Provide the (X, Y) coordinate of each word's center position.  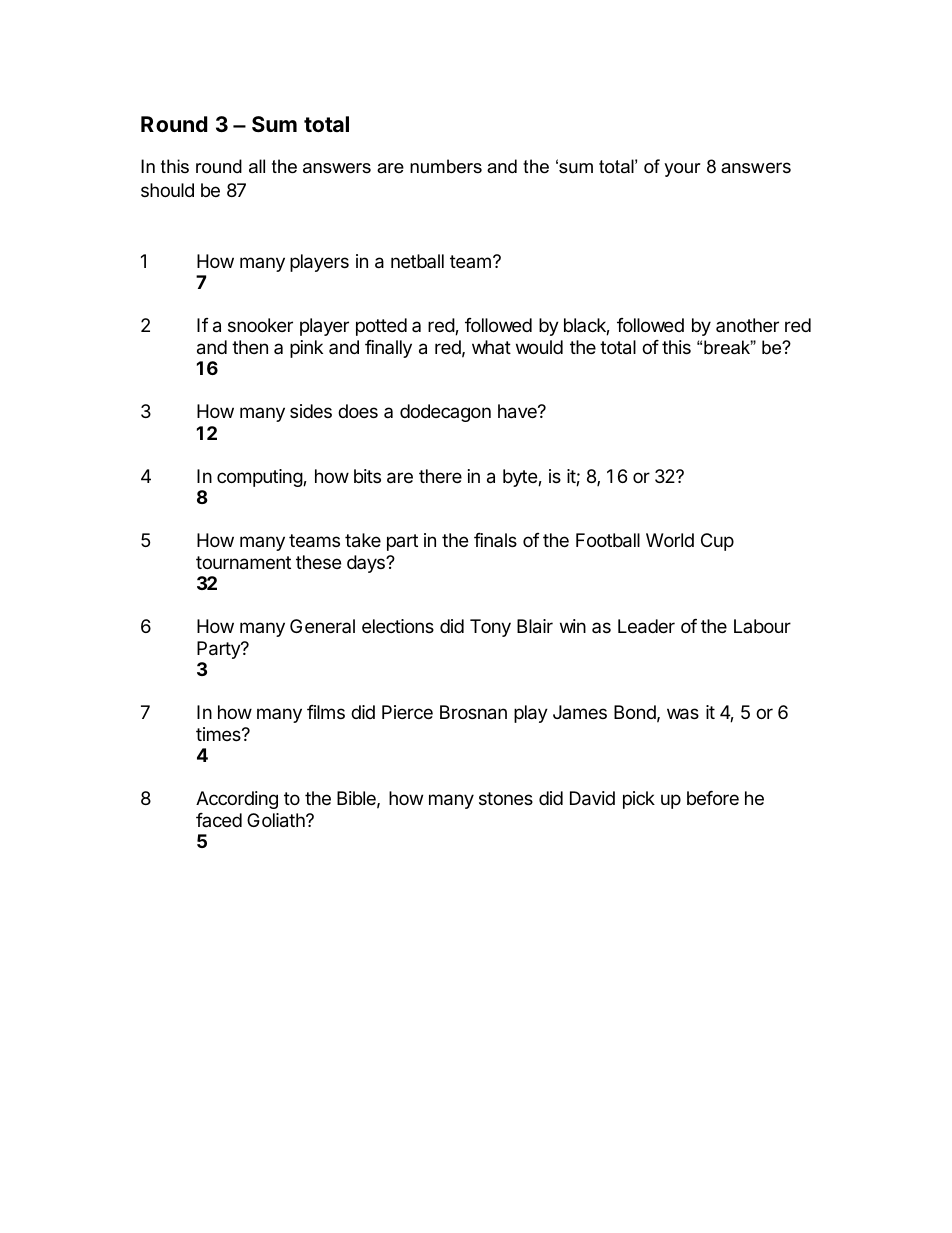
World (670, 540)
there (440, 476)
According (237, 800)
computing (260, 478)
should (167, 190)
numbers (446, 166)
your (682, 170)
